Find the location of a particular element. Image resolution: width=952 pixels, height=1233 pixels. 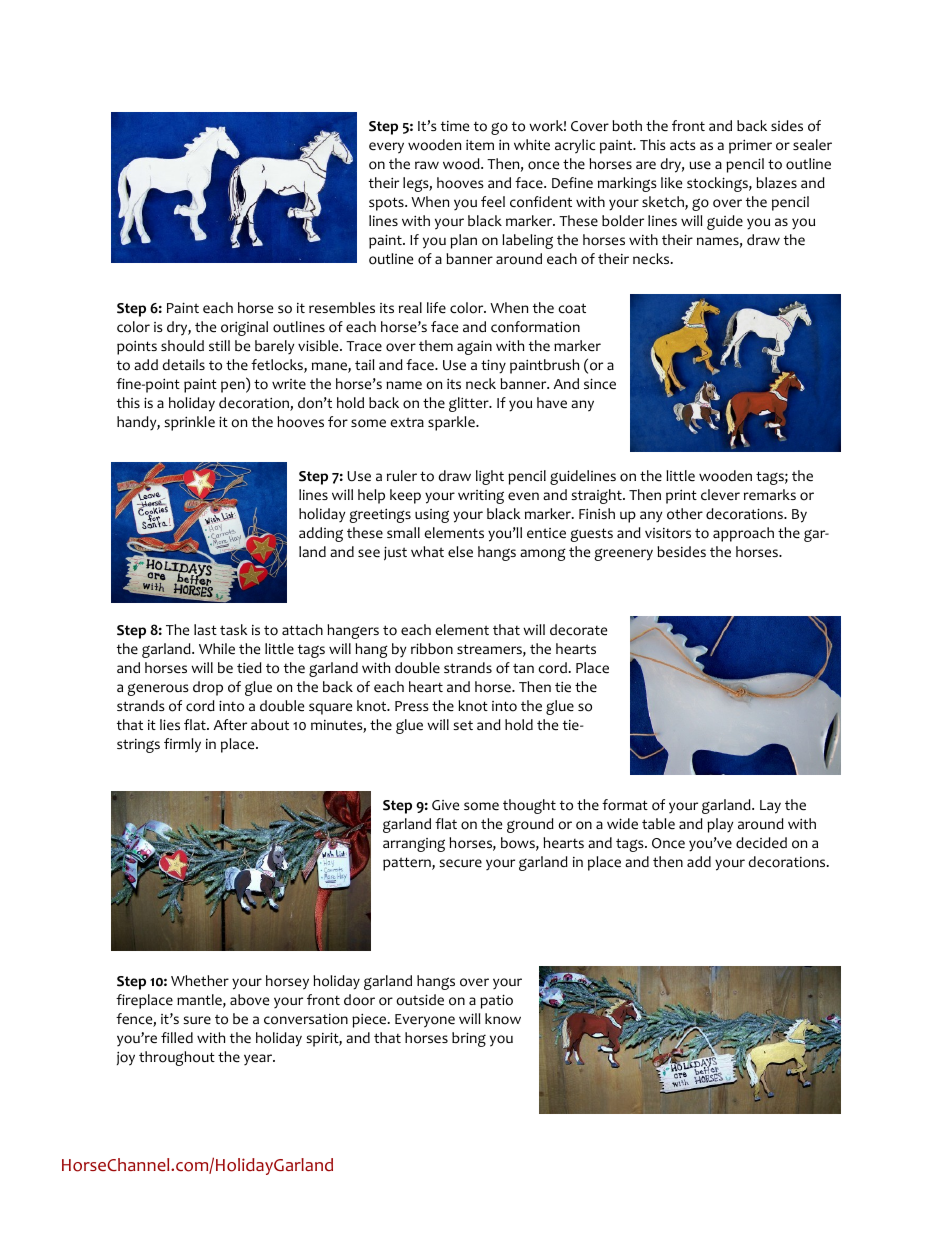

decorate is located at coordinates (578, 630).
